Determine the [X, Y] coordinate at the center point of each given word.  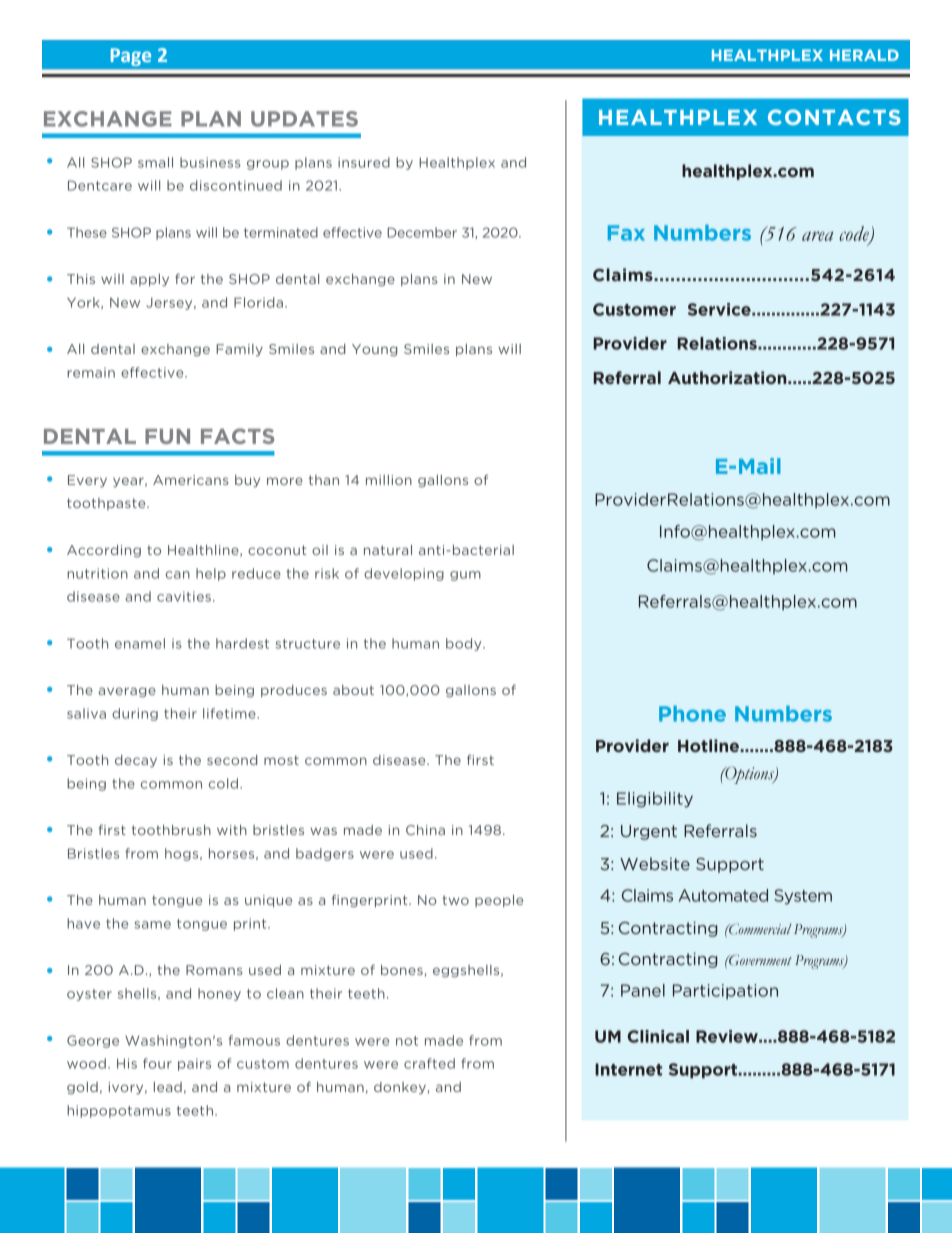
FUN [167, 436]
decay [136, 761]
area [817, 236]
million [389, 480]
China [425, 830]
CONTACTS [834, 117]
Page [131, 57]
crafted [429, 1063]
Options [749, 775]
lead [168, 1087]
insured [364, 162]
